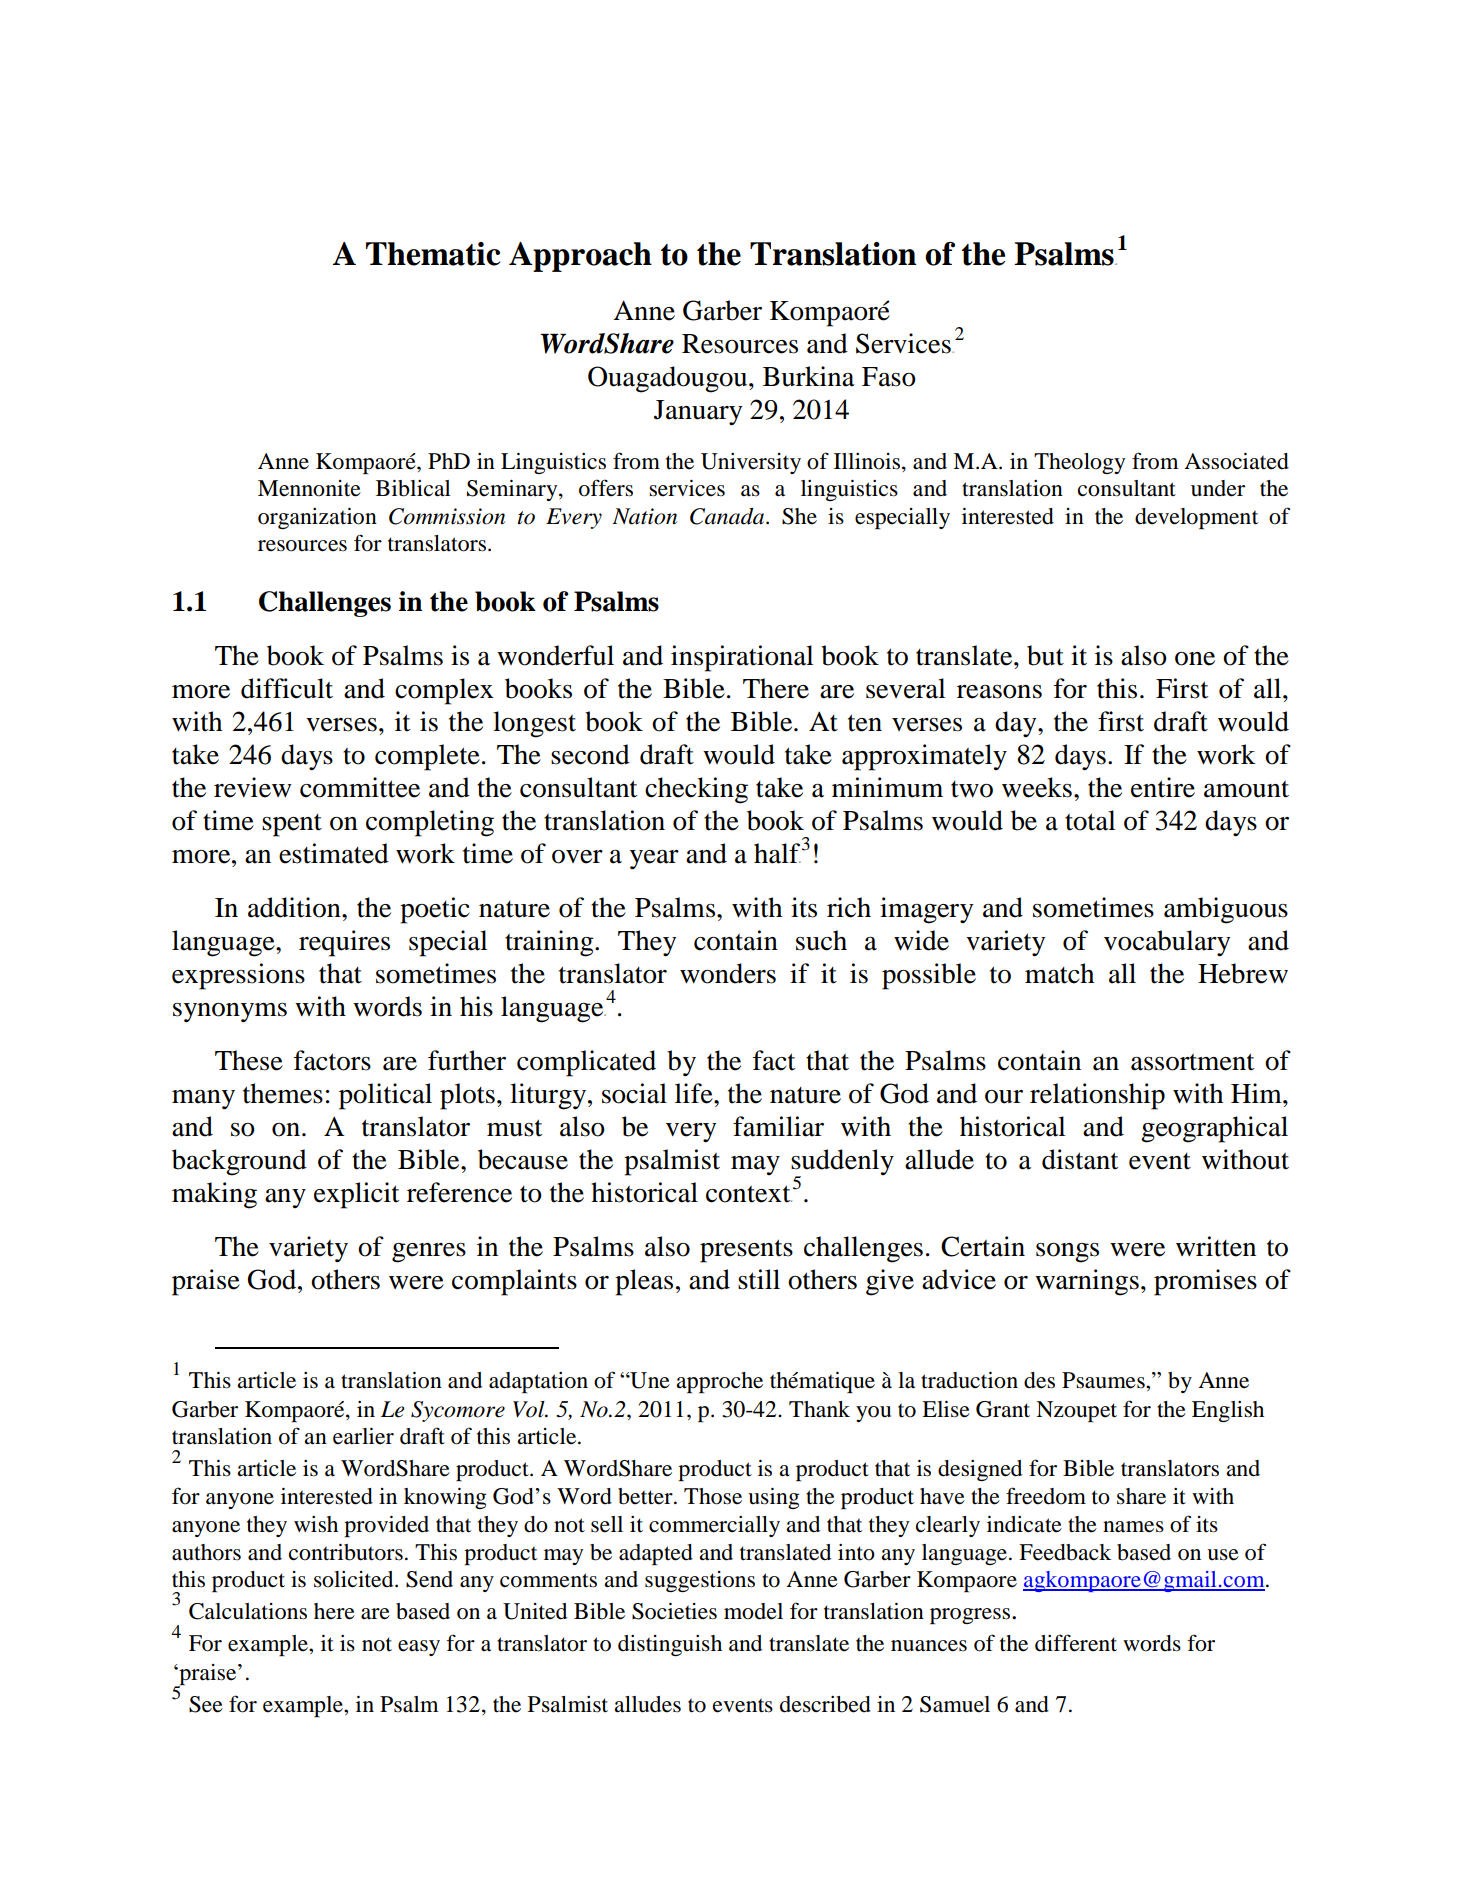 The image size is (1461, 1891). What do you see at coordinates (1076, 1643) in the document?
I see `different` at bounding box center [1076, 1643].
